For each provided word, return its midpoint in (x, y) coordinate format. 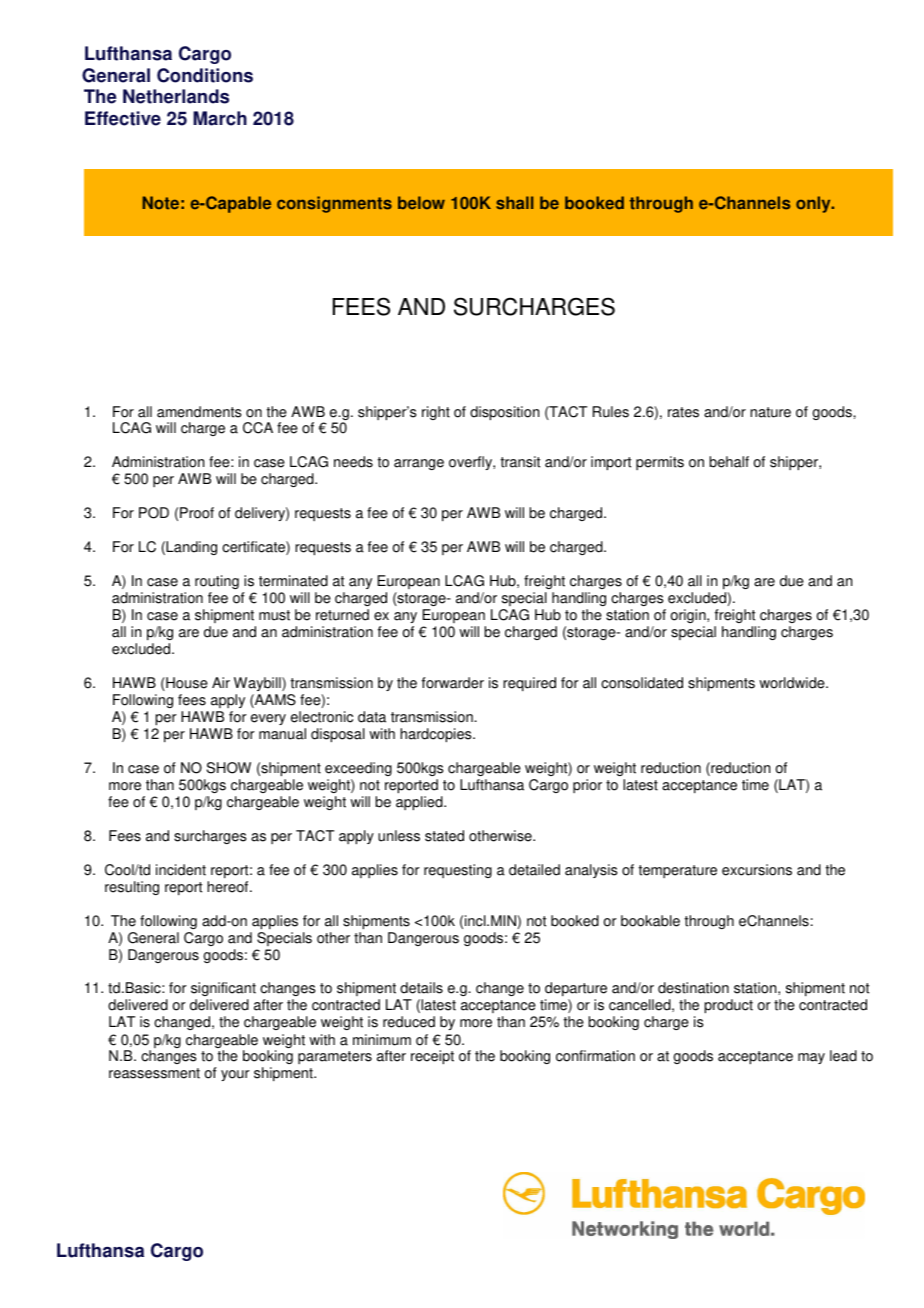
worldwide (793, 683)
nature (770, 412)
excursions (757, 870)
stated (444, 836)
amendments (199, 412)
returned (342, 615)
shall (514, 203)
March (220, 118)
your (235, 1075)
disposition (504, 413)
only (814, 204)
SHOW (229, 768)
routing (217, 582)
